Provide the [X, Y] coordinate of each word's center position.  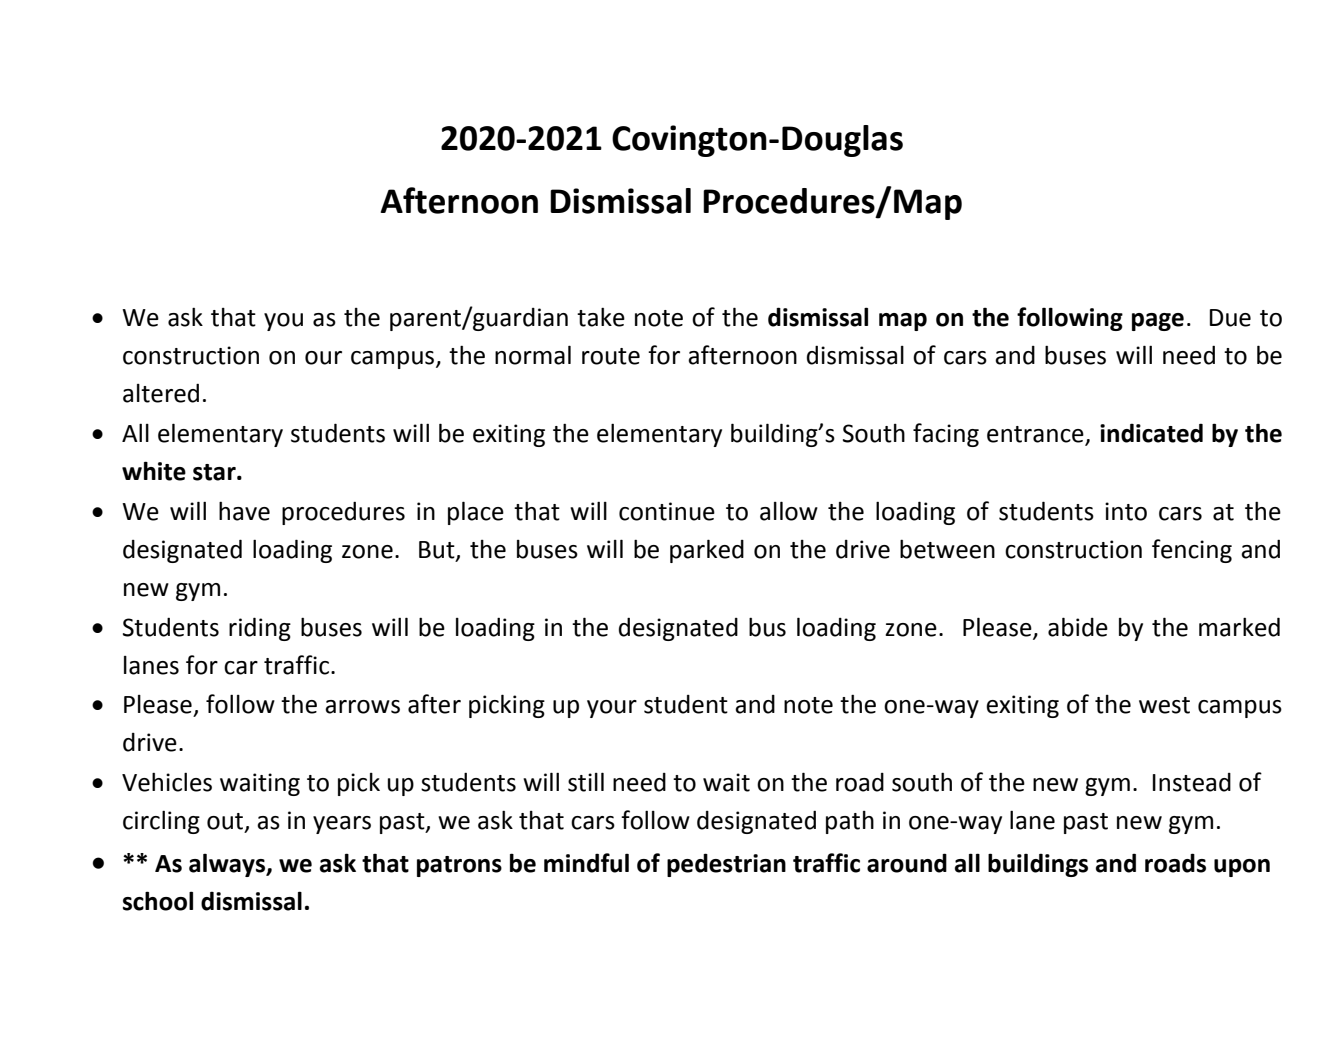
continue [667, 511]
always [228, 865]
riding [260, 629]
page [1158, 322]
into [1126, 511]
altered [161, 393]
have [244, 511]
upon [1242, 868]
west [1164, 705]
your [612, 709]
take [601, 317]
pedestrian [726, 865]
